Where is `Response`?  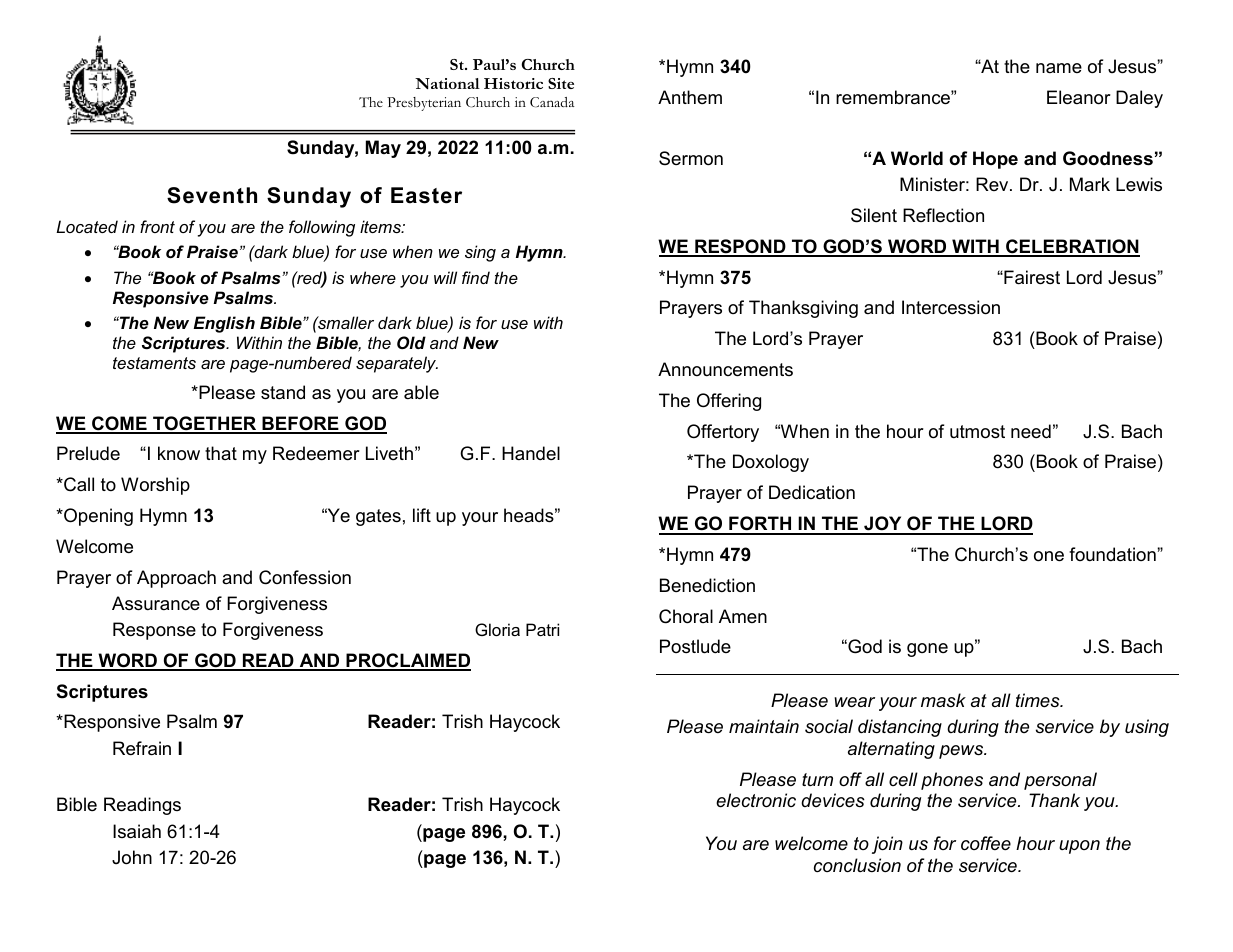
Response is located at coordinates (154, 631).
